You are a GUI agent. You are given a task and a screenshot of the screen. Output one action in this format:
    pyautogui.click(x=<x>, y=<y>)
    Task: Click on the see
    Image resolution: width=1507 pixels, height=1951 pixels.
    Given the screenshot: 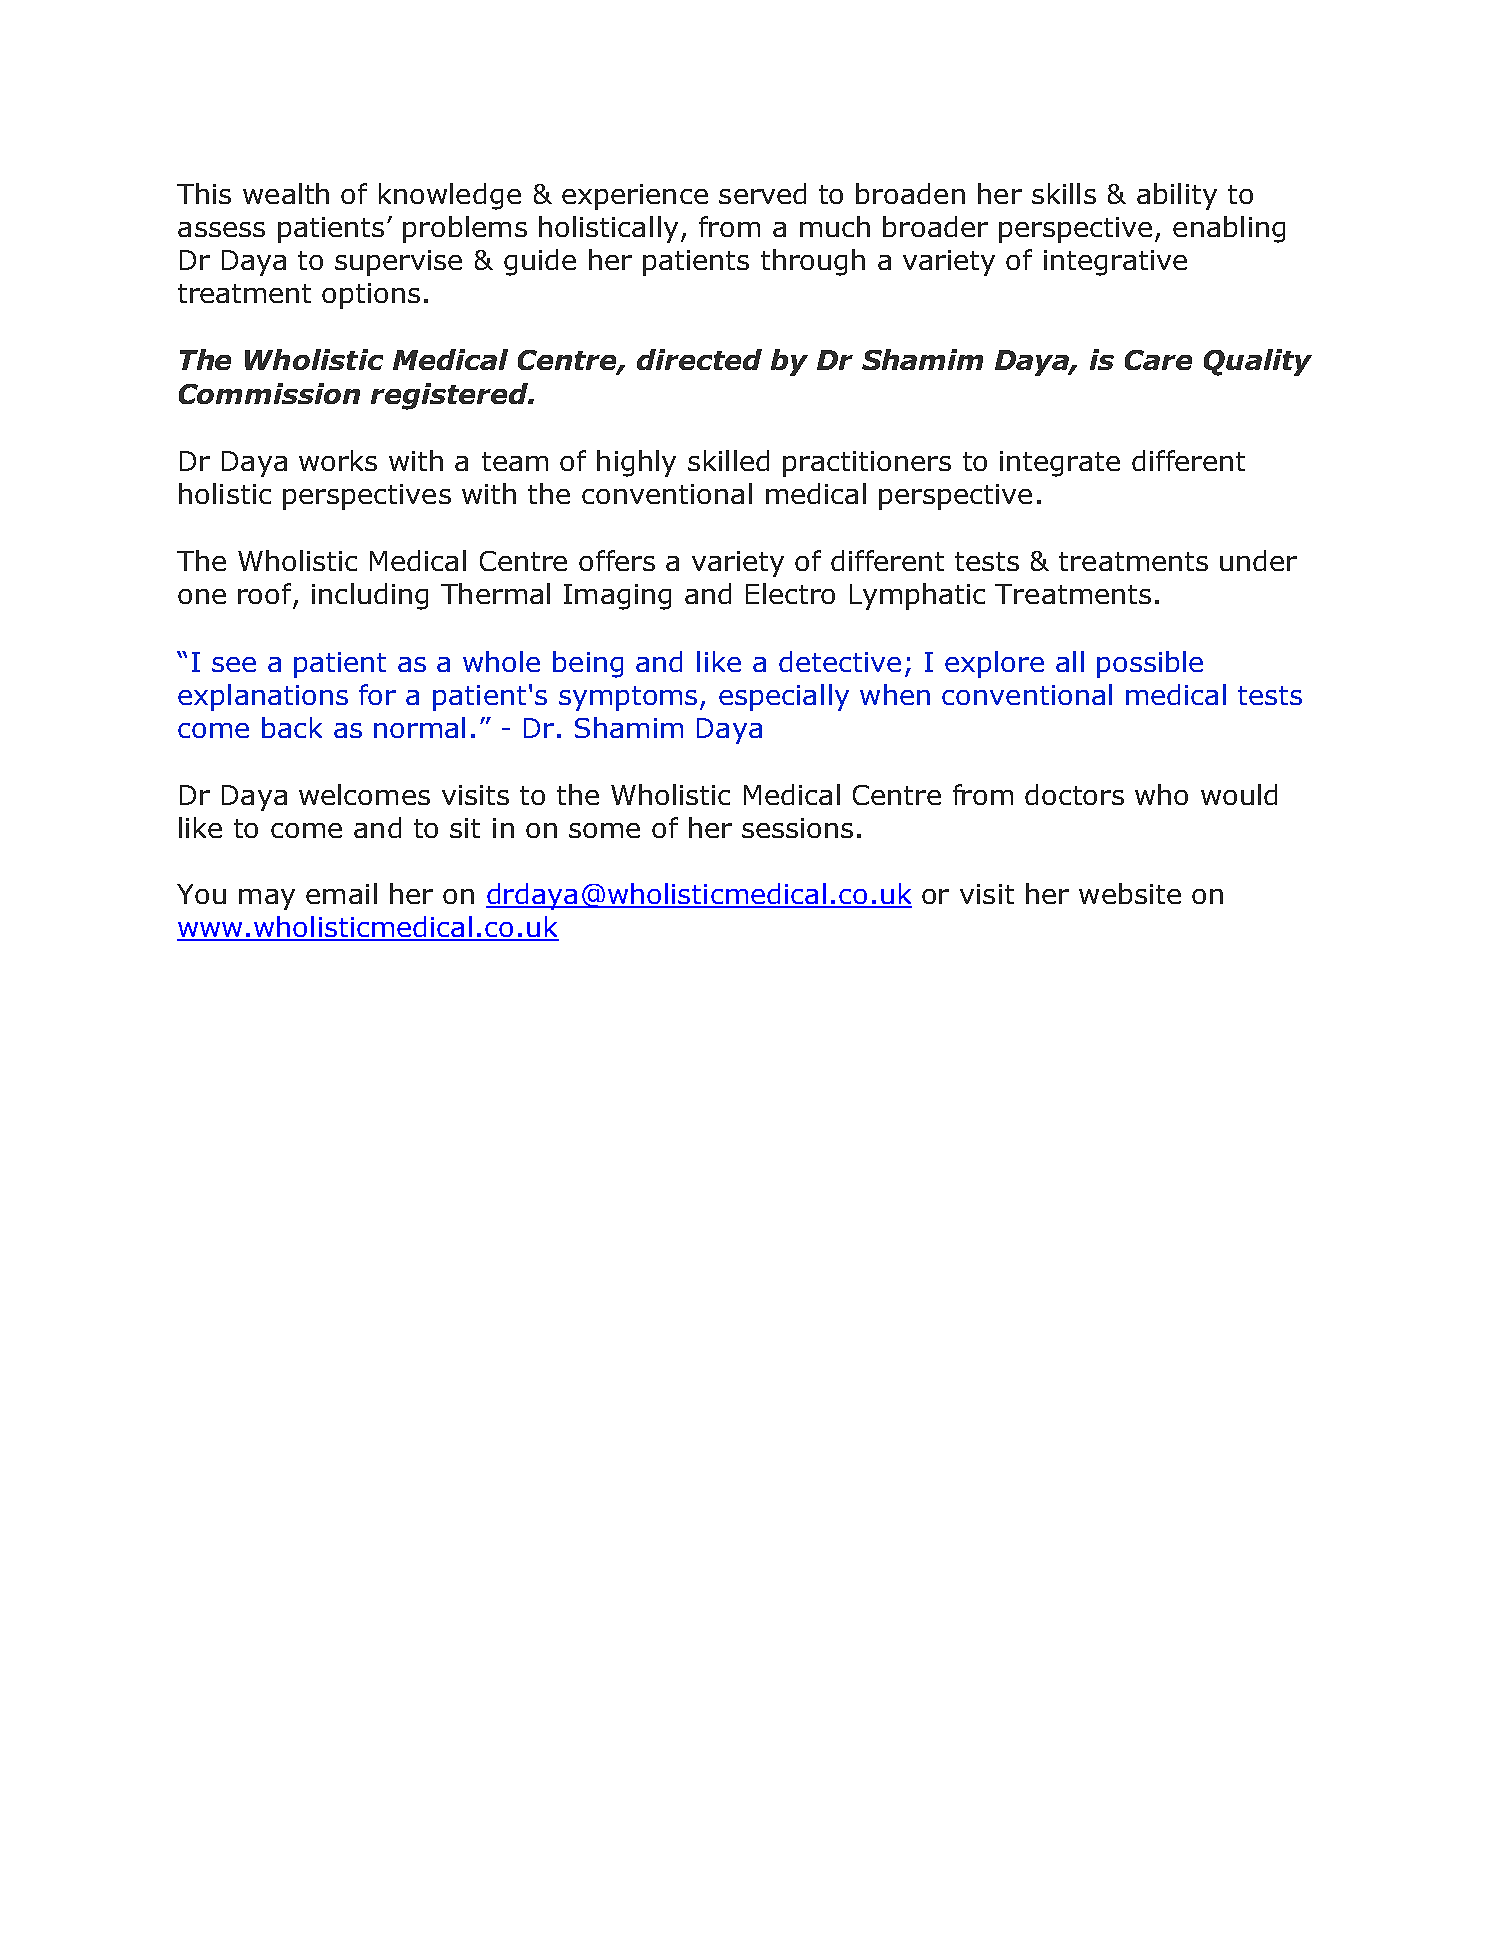 What is the action you would take?
    pyautogui.click(x=234, y=664)
